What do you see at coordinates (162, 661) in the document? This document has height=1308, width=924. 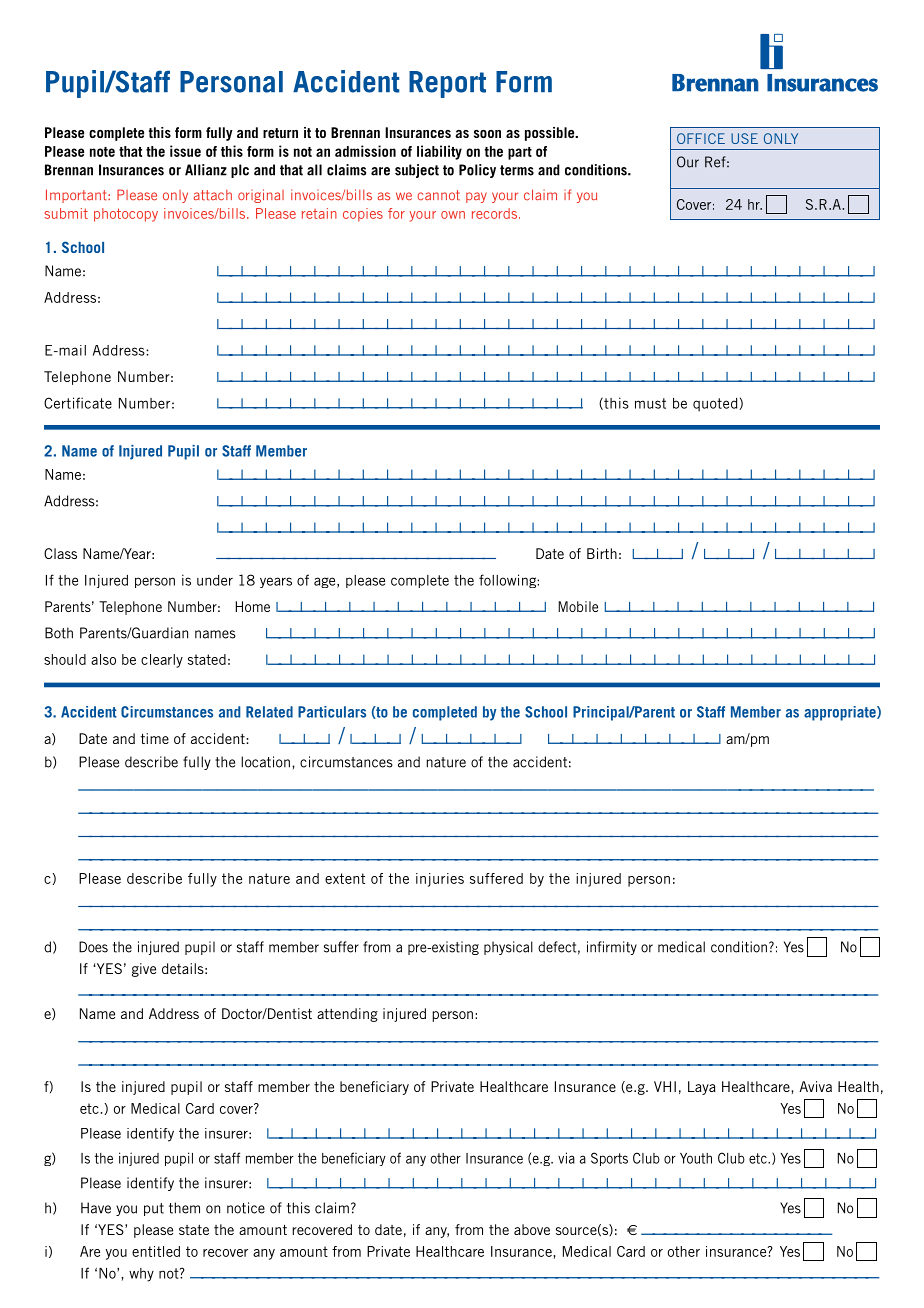 I see `clearly` at bounding box center [162, 661].
